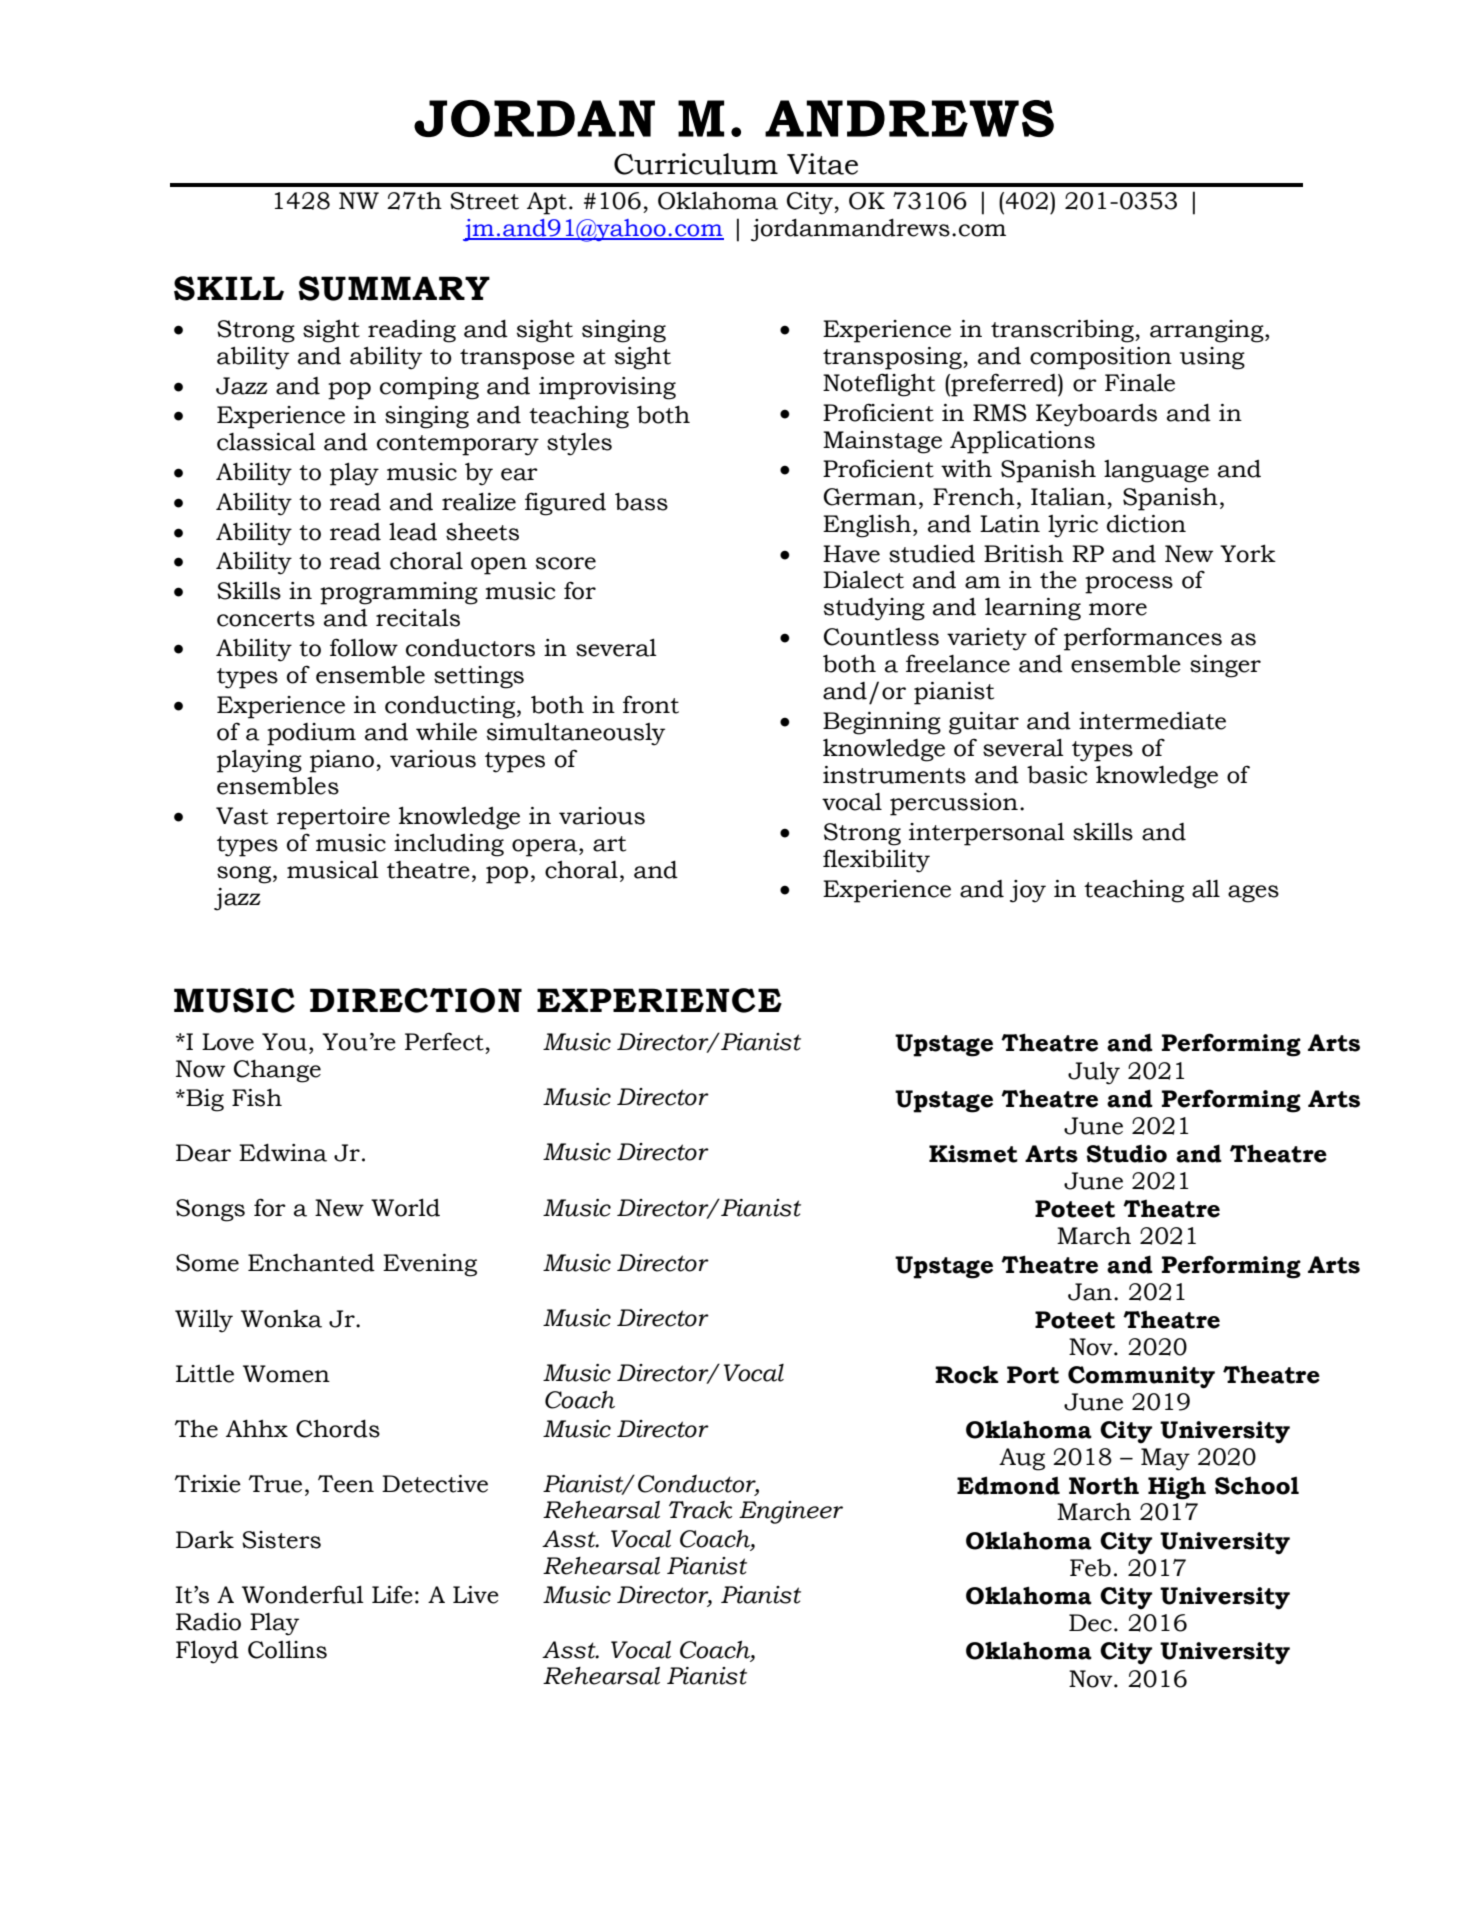  Describe the element at coordinates (973, 1154) in the screenshot. I see `Kismet` at that location.
